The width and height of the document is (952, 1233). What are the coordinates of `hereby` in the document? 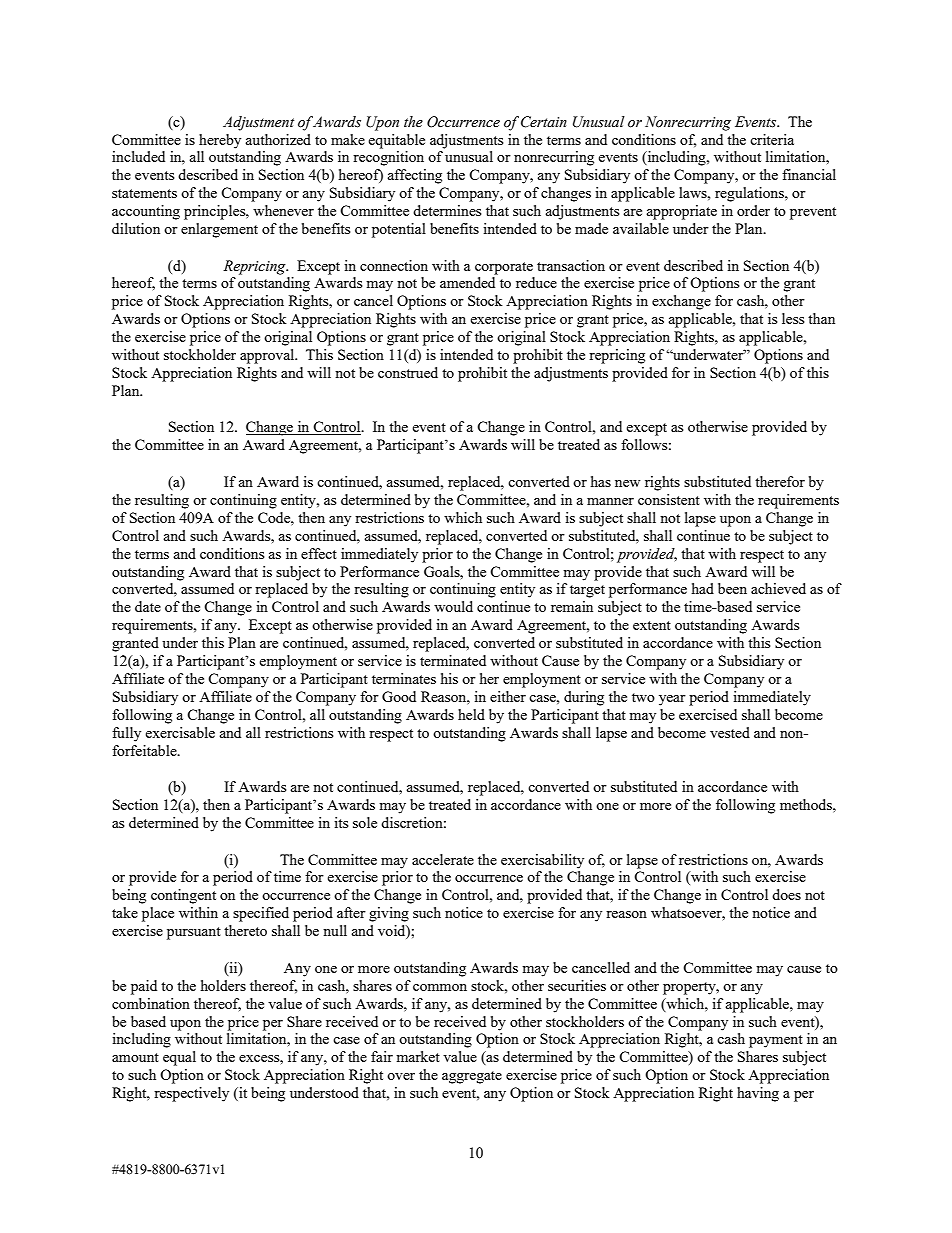 It's located at (220, 141).
